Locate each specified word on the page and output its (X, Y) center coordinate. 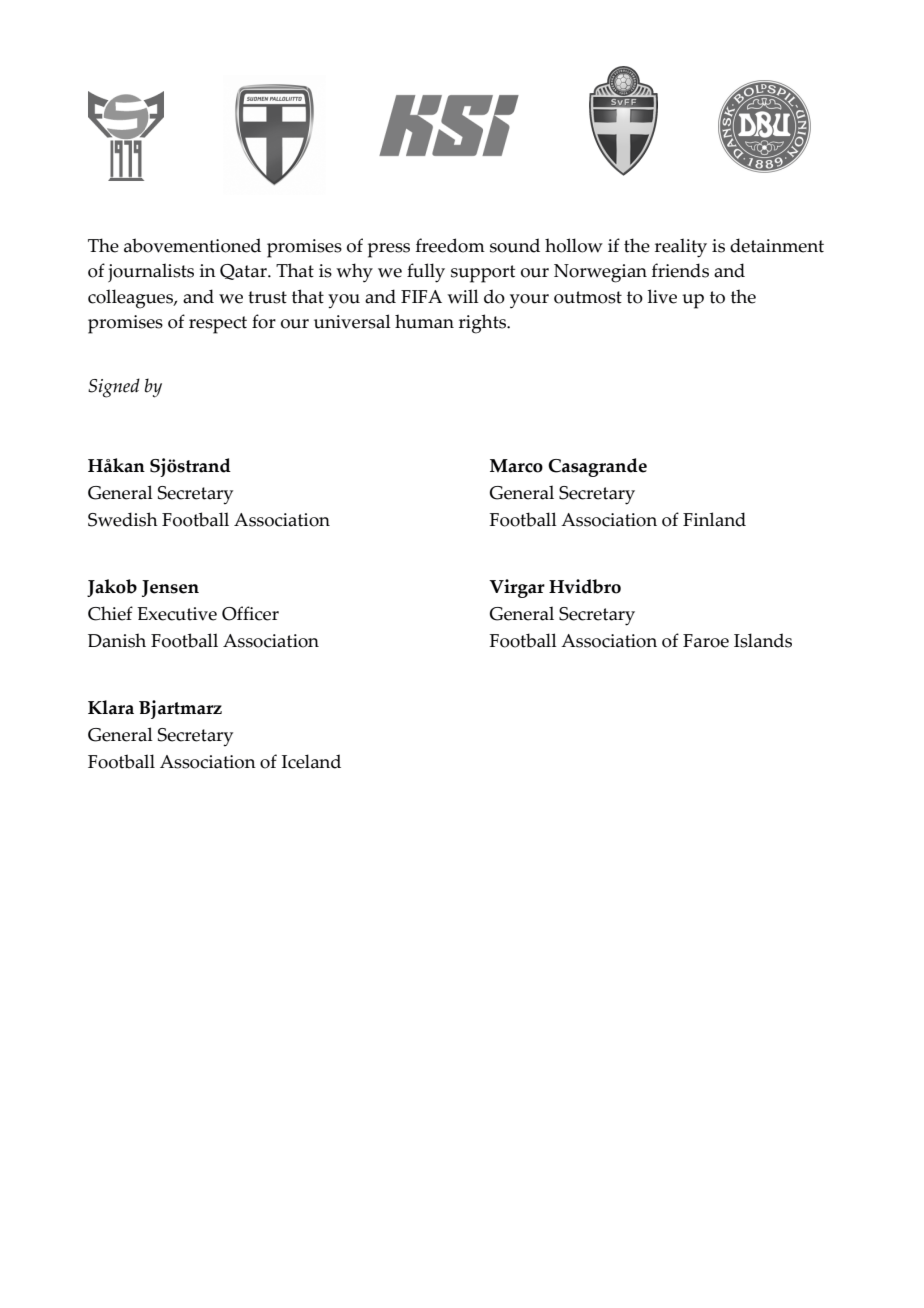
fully (426, 273)
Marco (516, 466)
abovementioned (192, 245)
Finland (714, 519)
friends (680, 270)
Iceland (311, 761)
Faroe (706, 641)
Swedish (123, 519)
